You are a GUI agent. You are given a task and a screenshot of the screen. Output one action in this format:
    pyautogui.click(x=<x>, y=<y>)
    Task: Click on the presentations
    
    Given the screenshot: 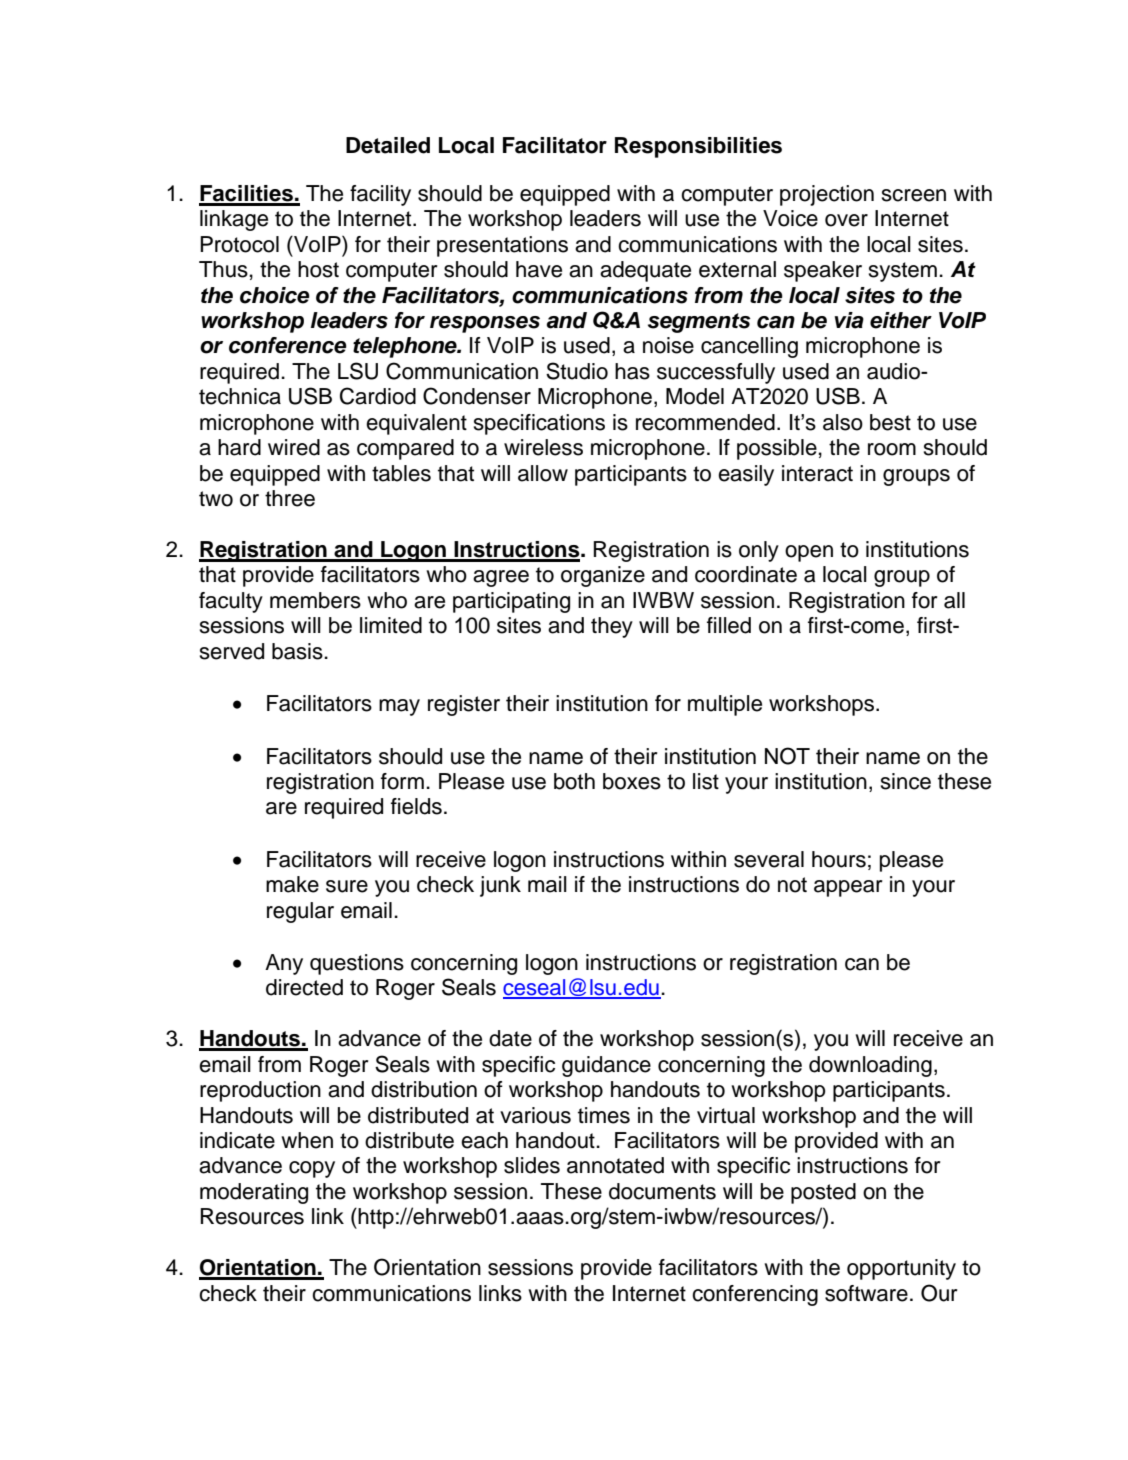 What is the action you would take?
    pyautogui.click(x=502, y=246)
